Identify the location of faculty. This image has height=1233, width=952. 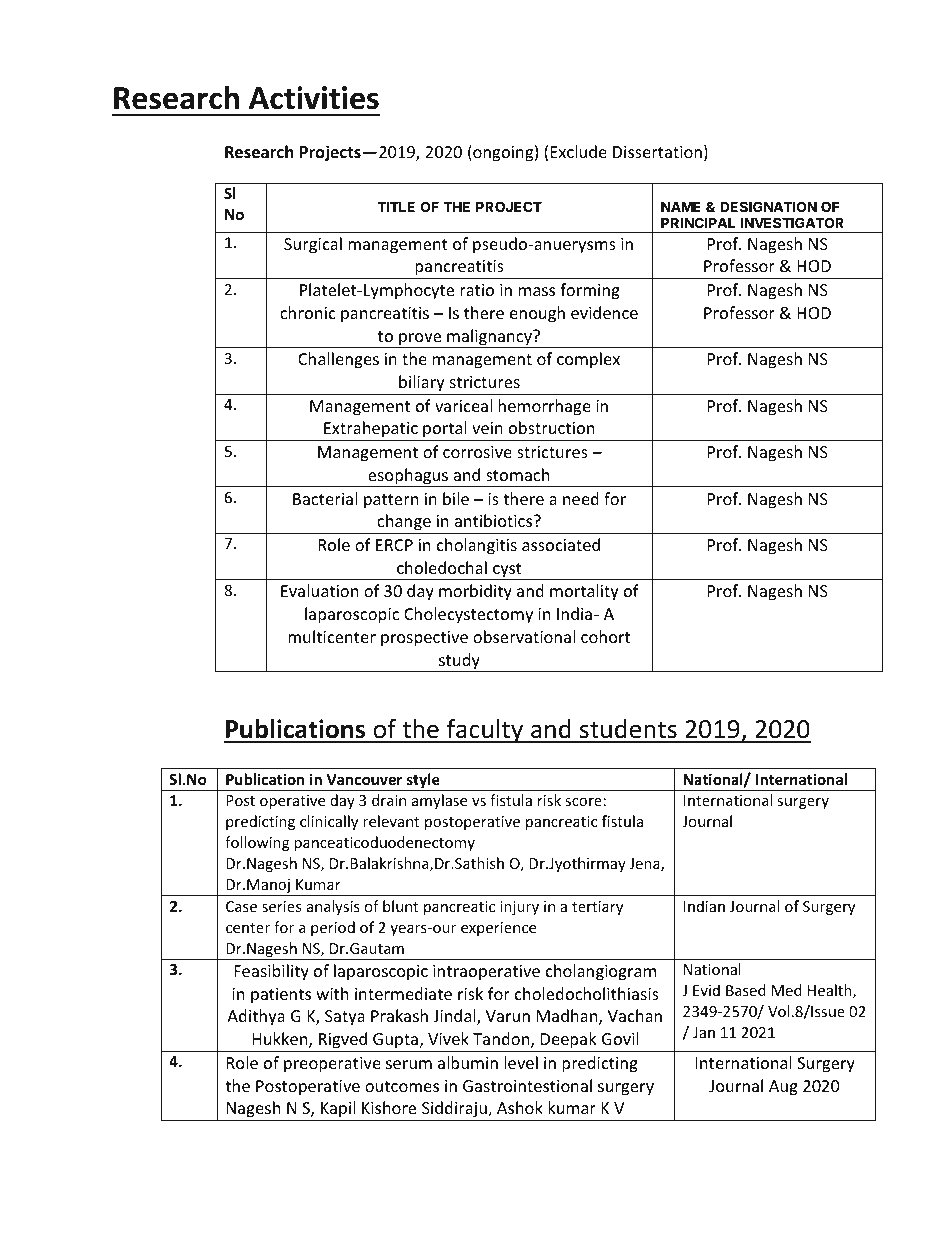
(485, 731).
